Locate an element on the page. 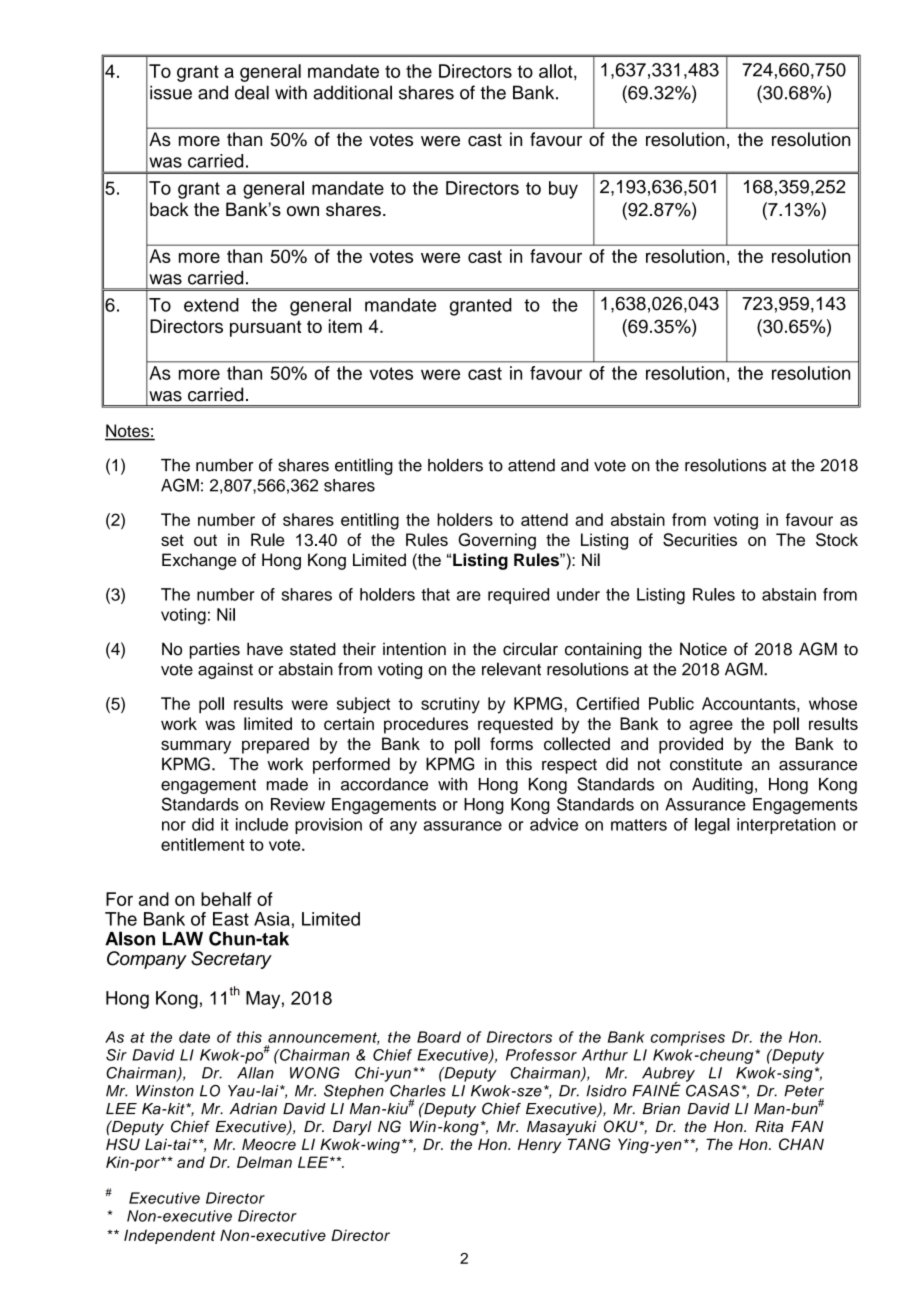 The height and width of the document is (1307, 924). Independent is located at coordinates (169, 1236).
